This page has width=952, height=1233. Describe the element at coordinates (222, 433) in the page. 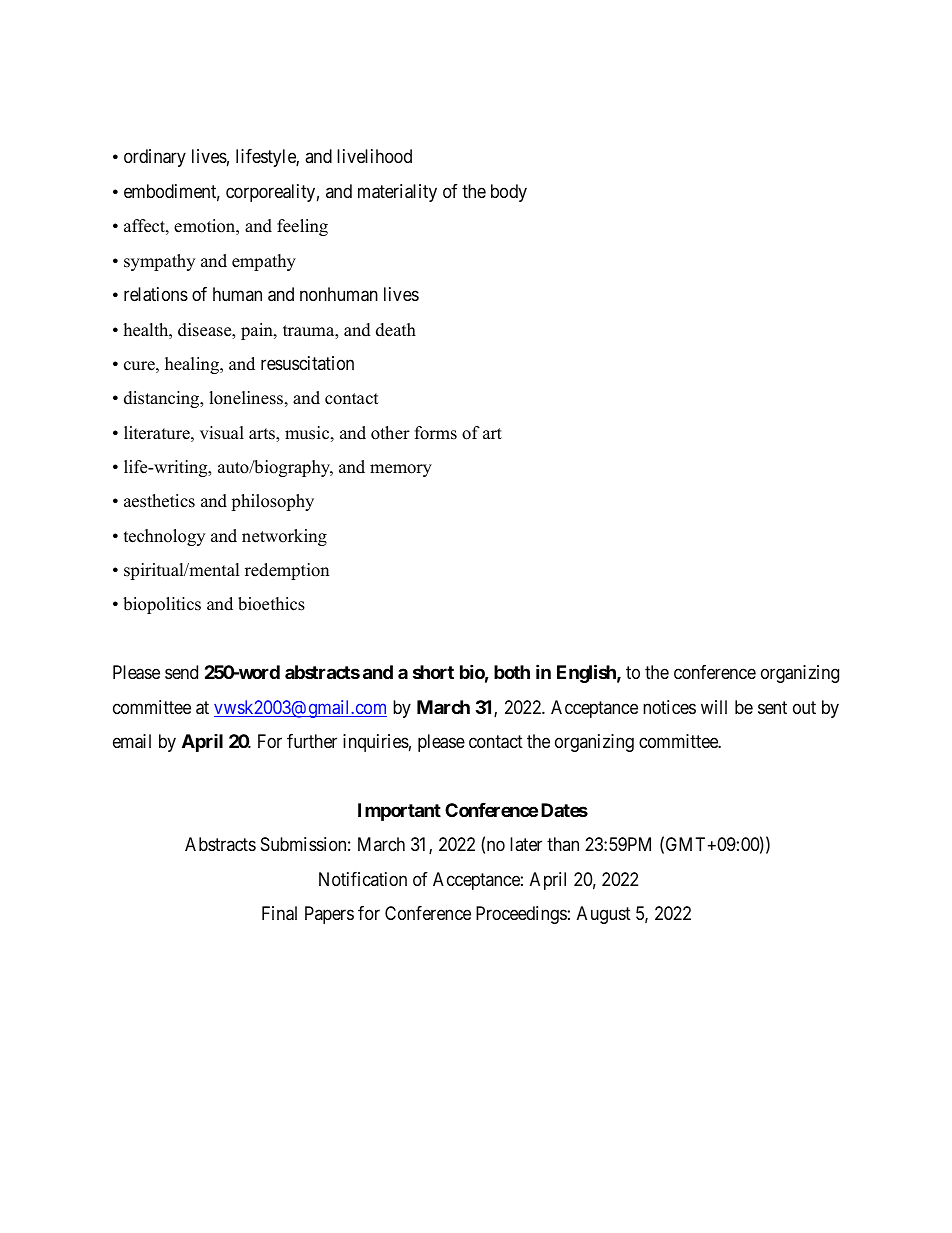

I see `visual` at that location.
